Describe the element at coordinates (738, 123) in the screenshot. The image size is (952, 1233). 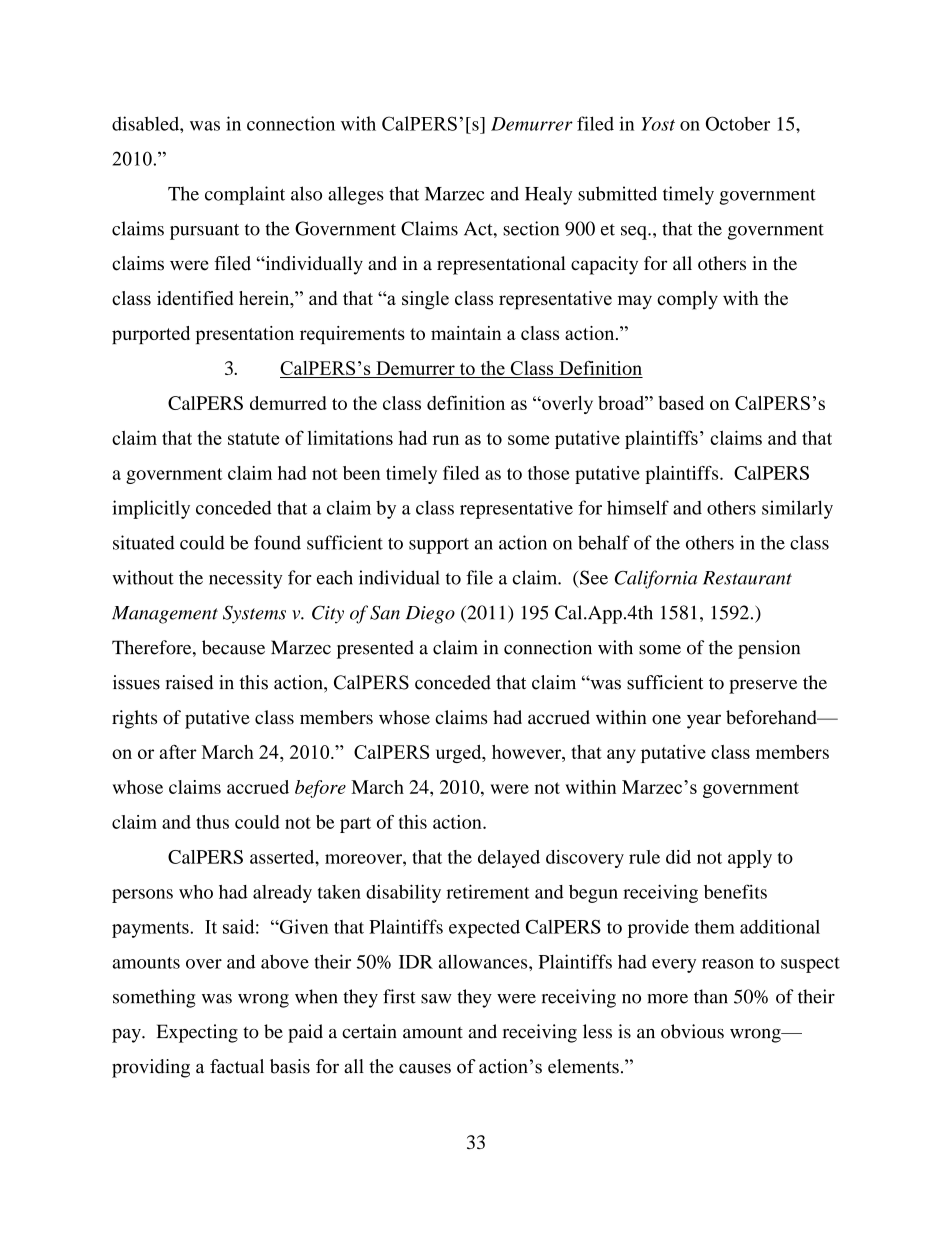
I see `October` at that location.
